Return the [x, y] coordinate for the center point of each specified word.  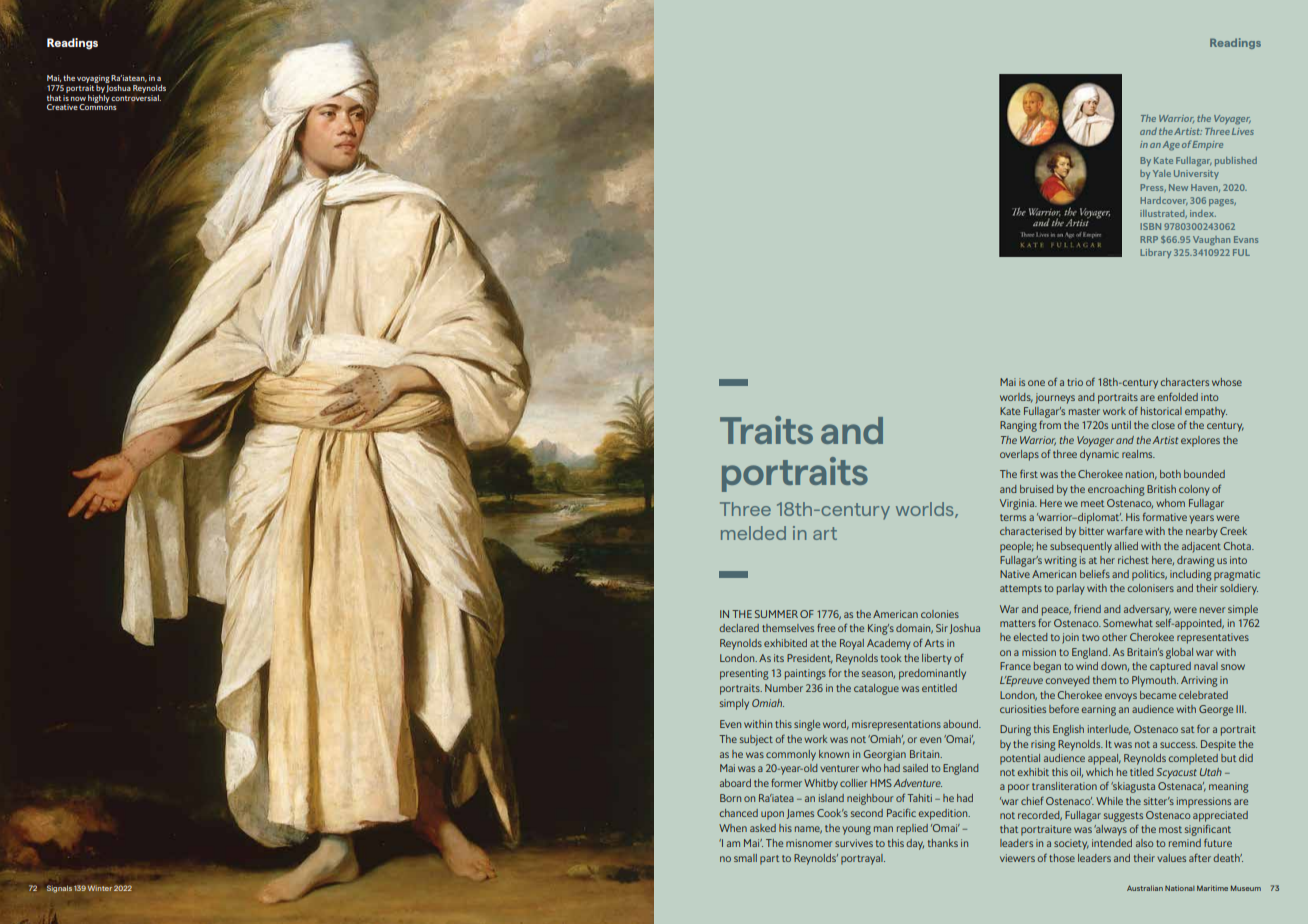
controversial [136, 96]
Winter [100, 888]
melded [753, 533]
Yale [1162, 173]
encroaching [1116, 490]
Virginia [1018, 504]
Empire [1207, 145]
